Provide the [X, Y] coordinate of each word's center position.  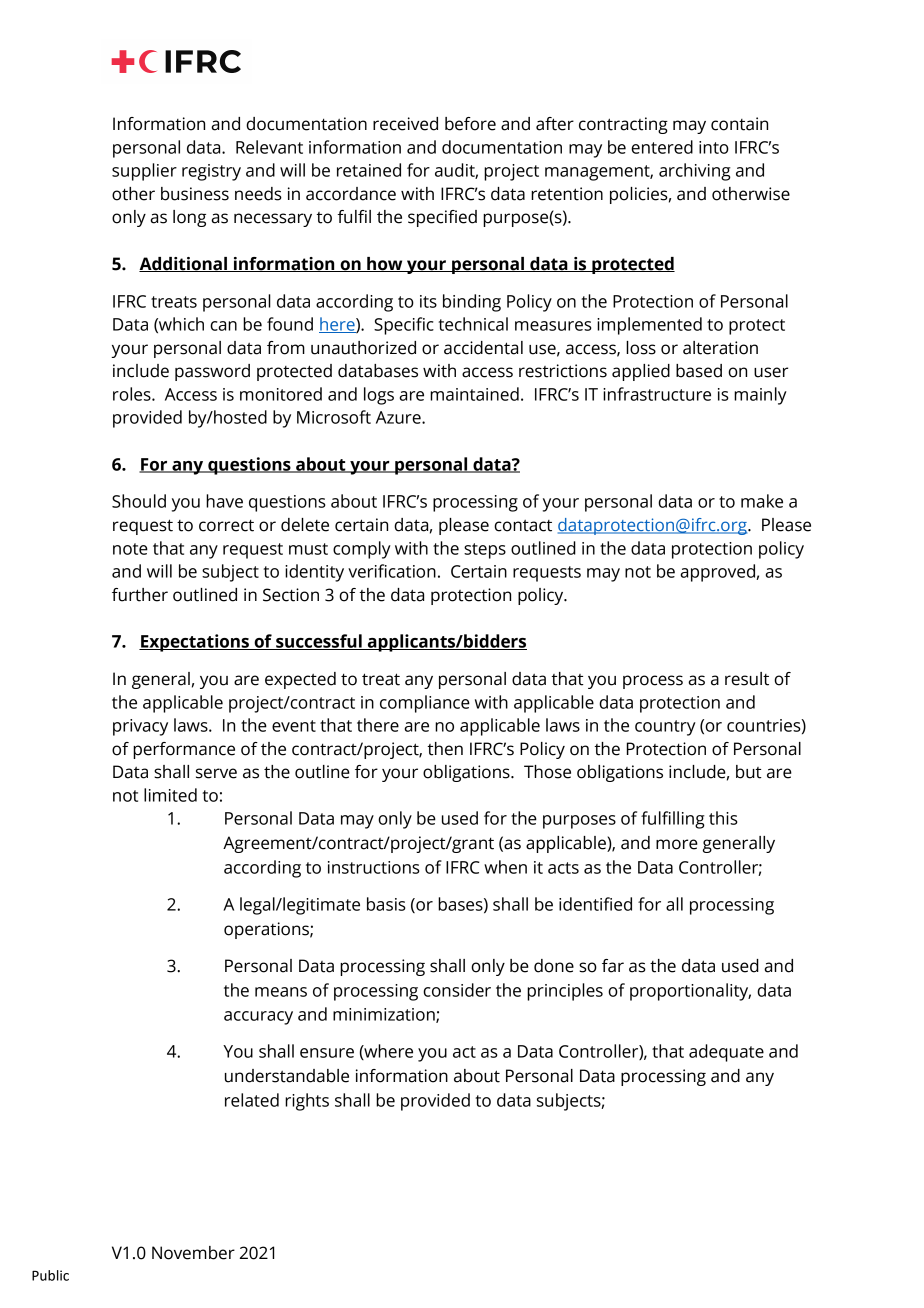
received [405, 124]
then [445, 749]
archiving [695, 172]
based [699, 371]
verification [392, 571]
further [140, 595]
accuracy [258, 1018]
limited [170, 795]
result [747, 679]
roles [133, 394]
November [193, 1253]
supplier [144, 172]
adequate [726, 1053]
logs [379, 396]
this [723, 818]
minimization [385, 1015]
